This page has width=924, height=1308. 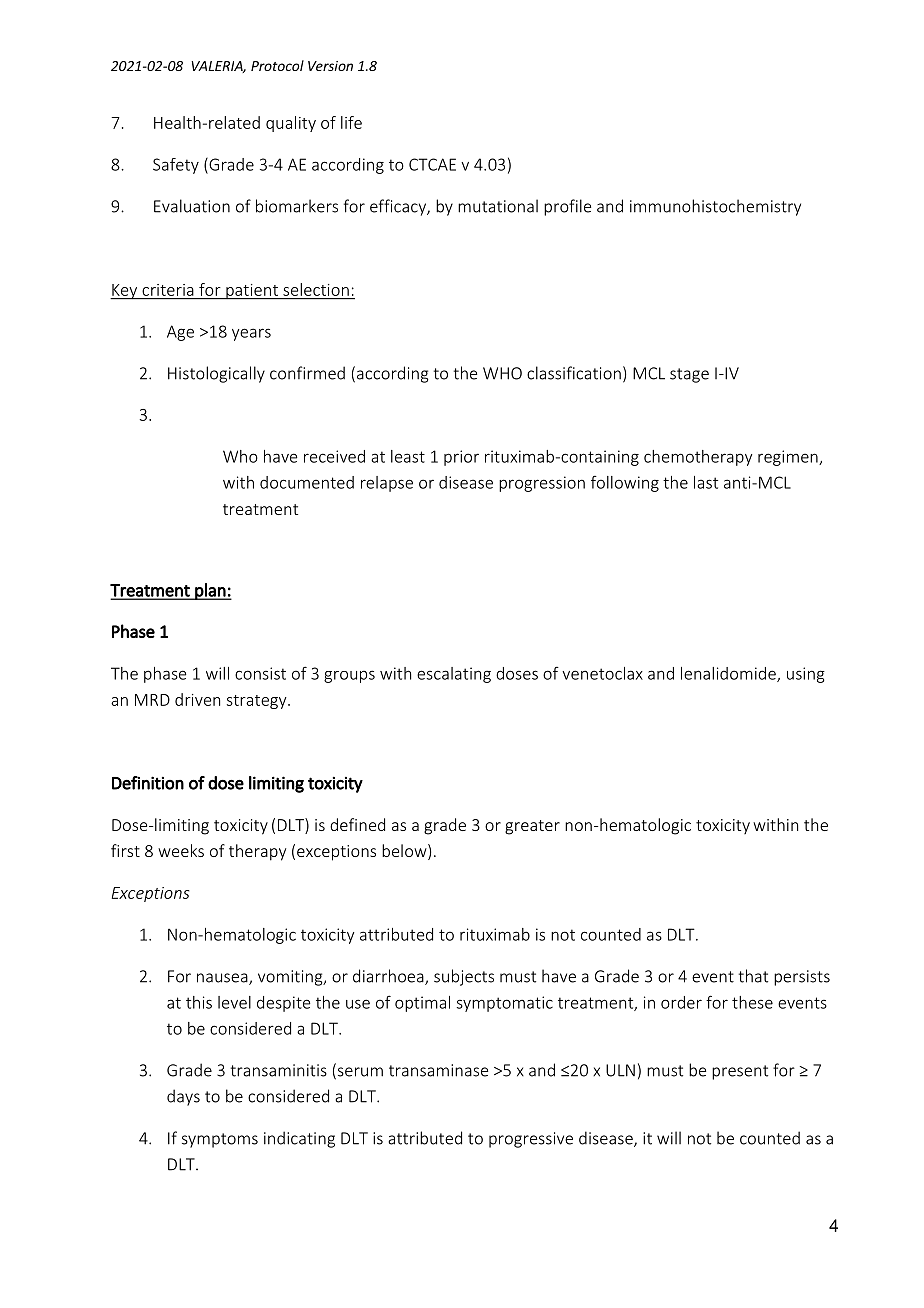 What do you see at coordinates (181, 850) in the page?
I see `weeks` at bounding box center [181, 850].
